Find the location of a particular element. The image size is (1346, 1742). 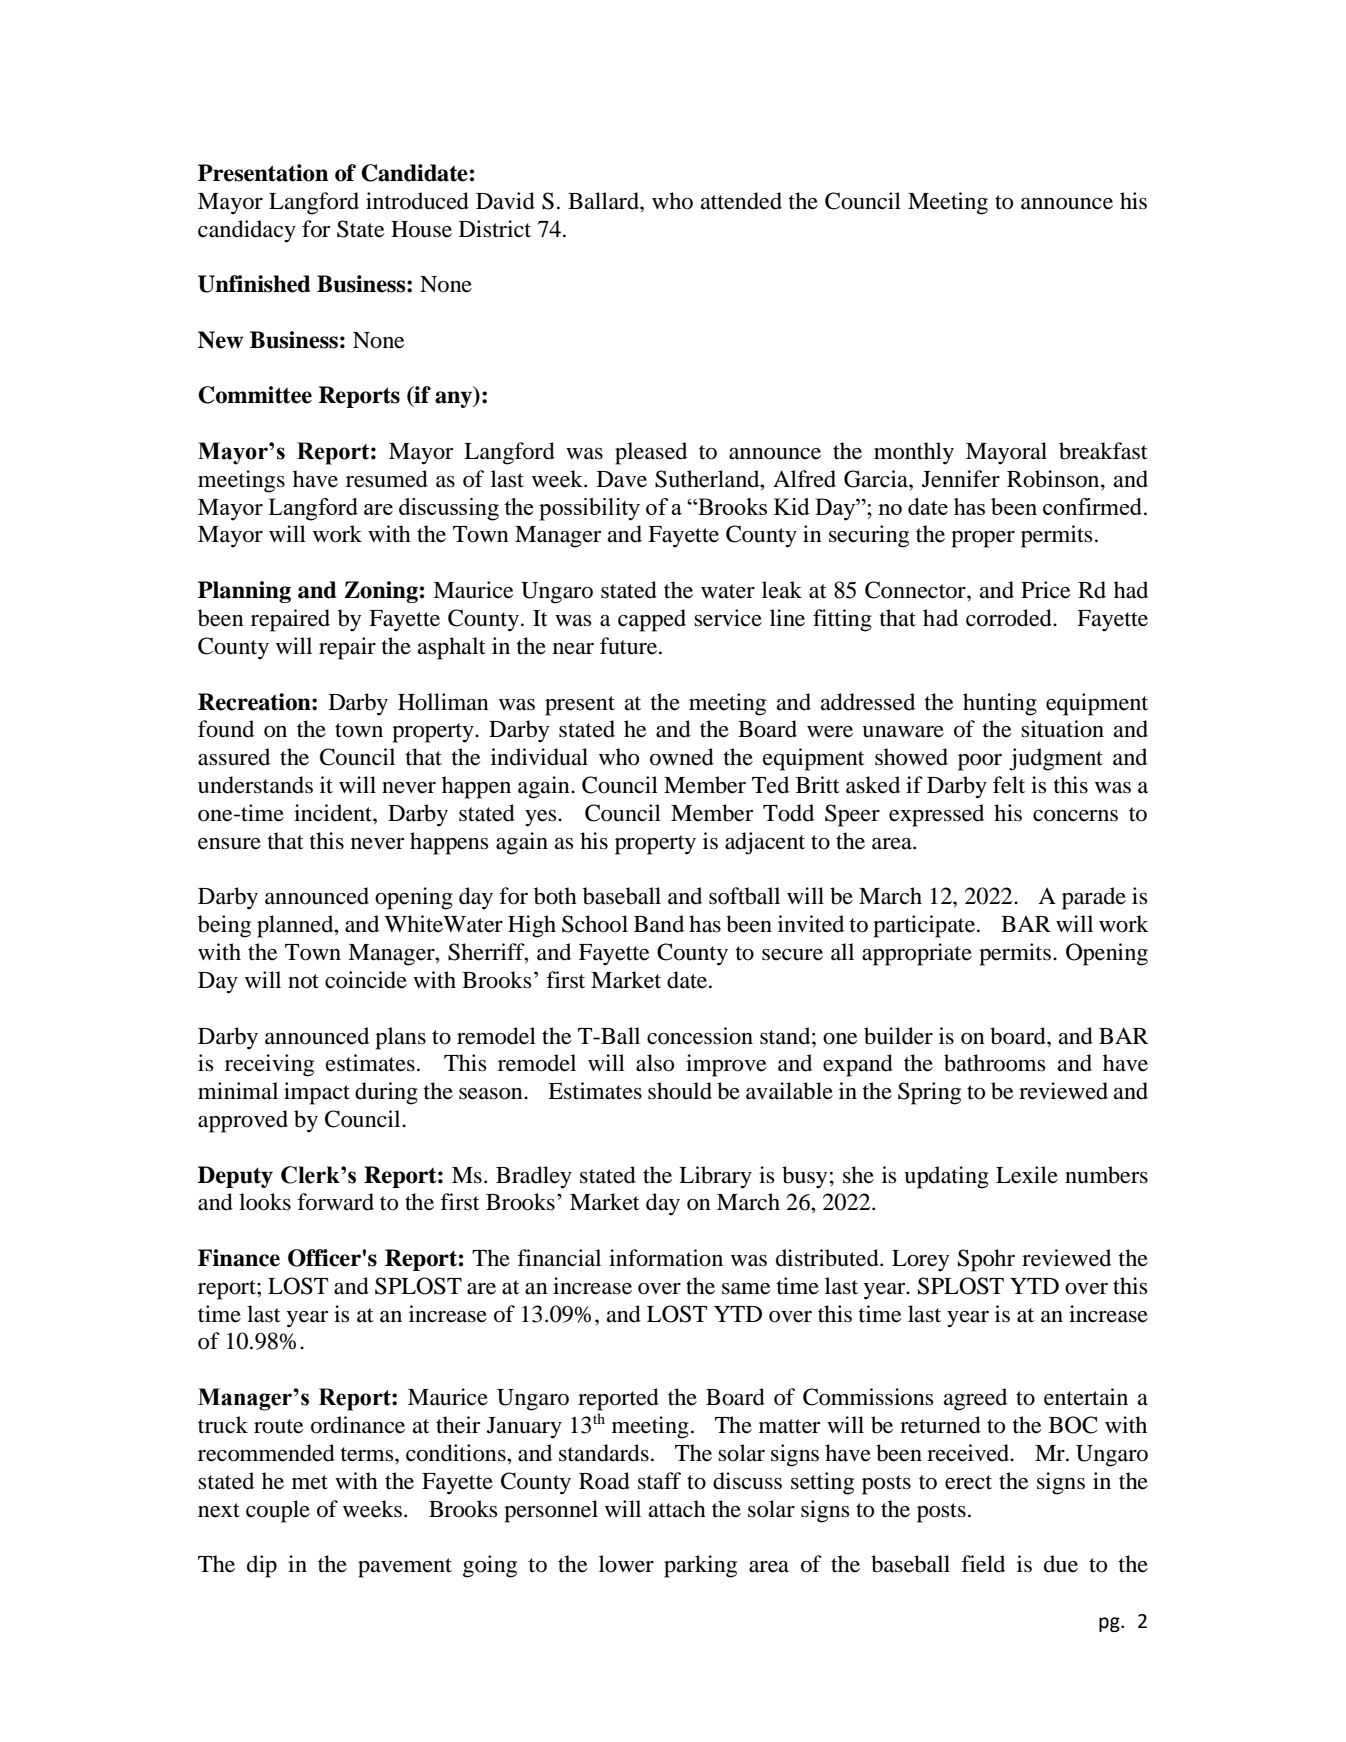

owned is located at coordinates (682, 757).
